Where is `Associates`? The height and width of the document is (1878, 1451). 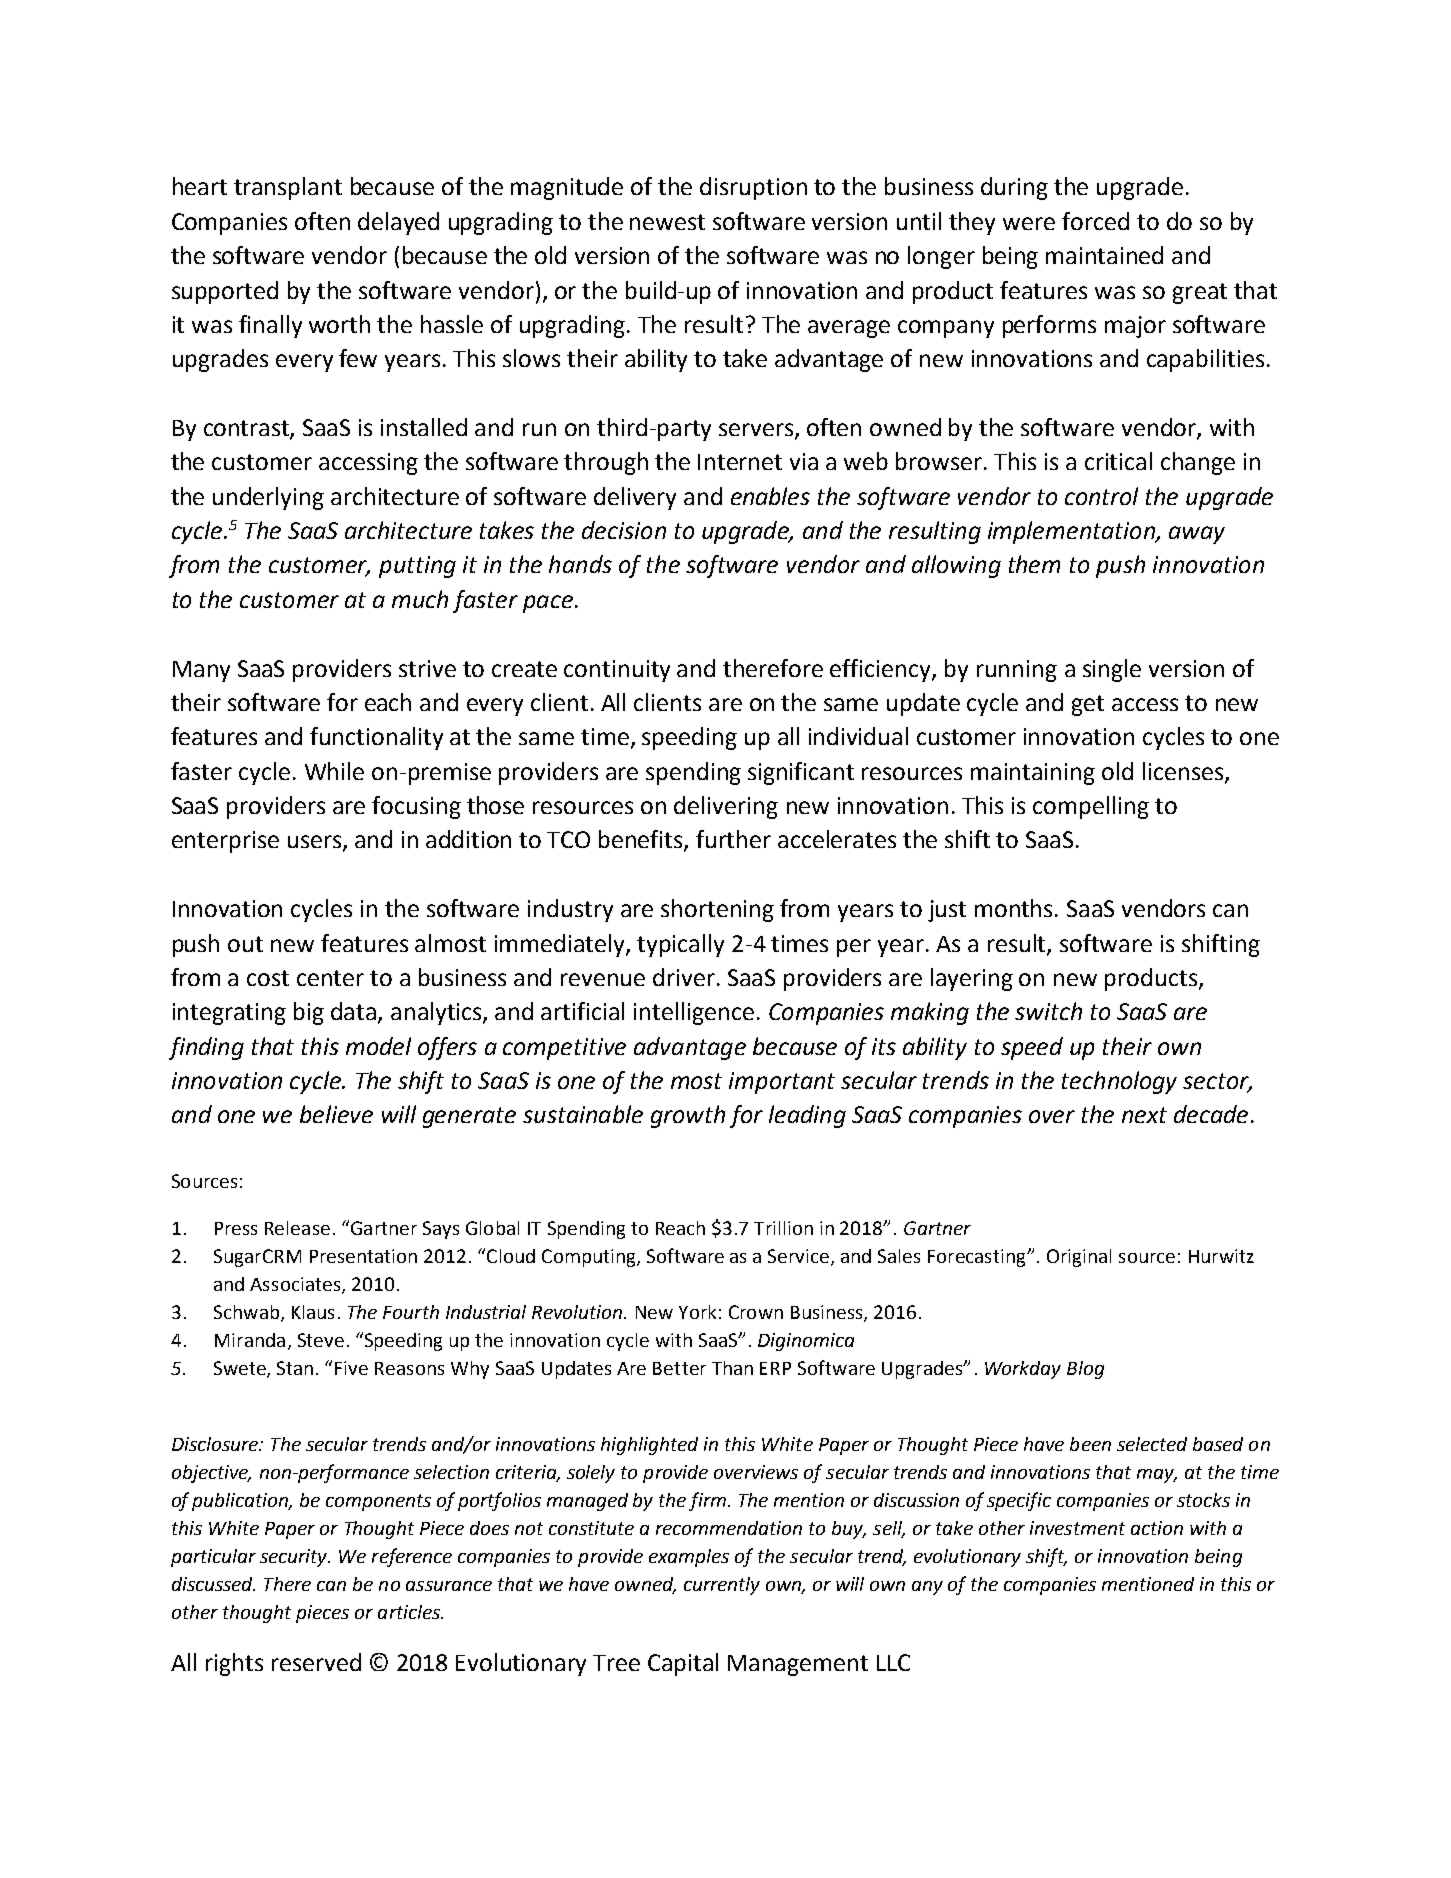 Associates is located at coordinates (296, 1285).
